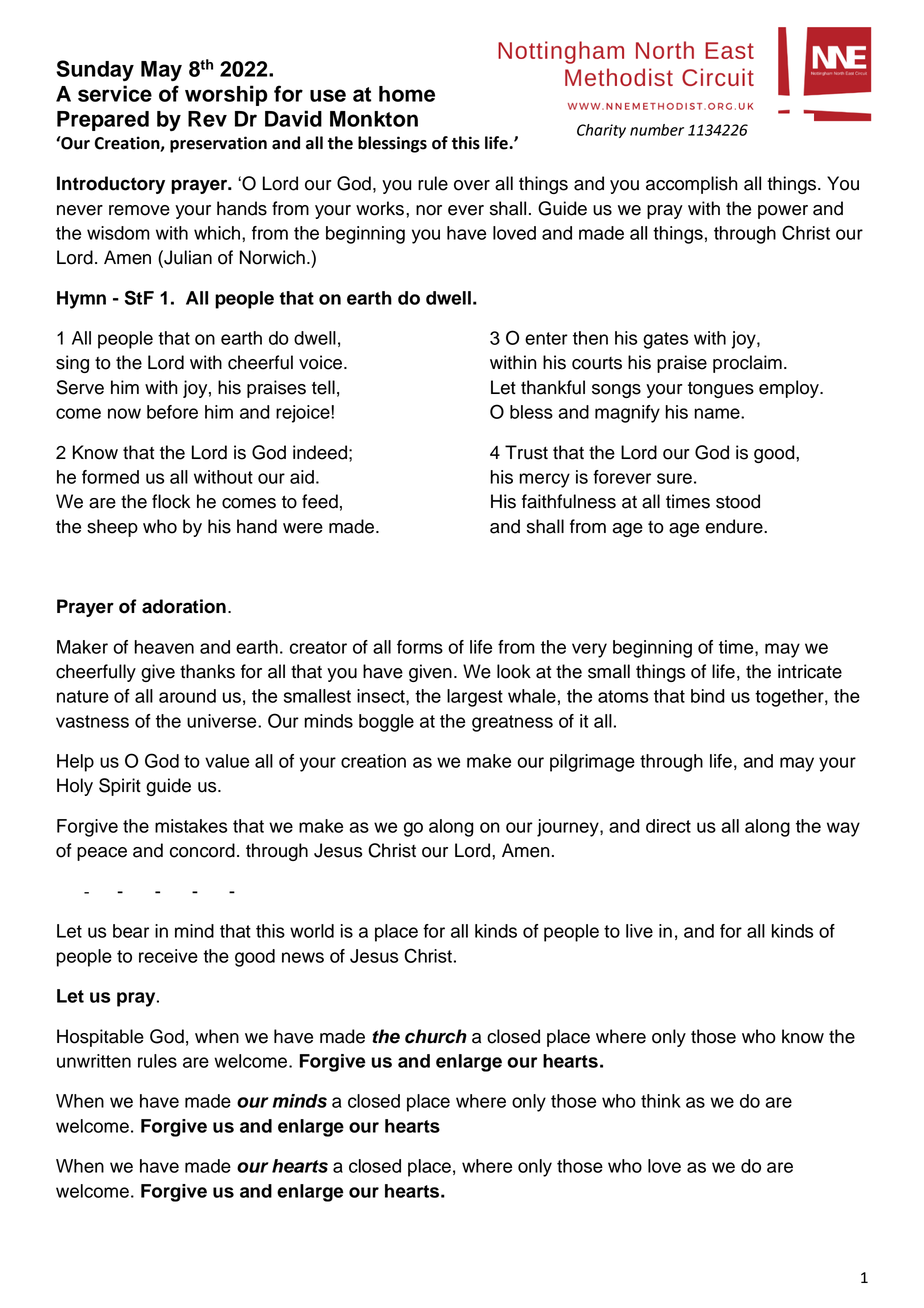 Image resolution: width=924 pixels, height=1308 pixels. I want to click on service, so click(115, 93).
